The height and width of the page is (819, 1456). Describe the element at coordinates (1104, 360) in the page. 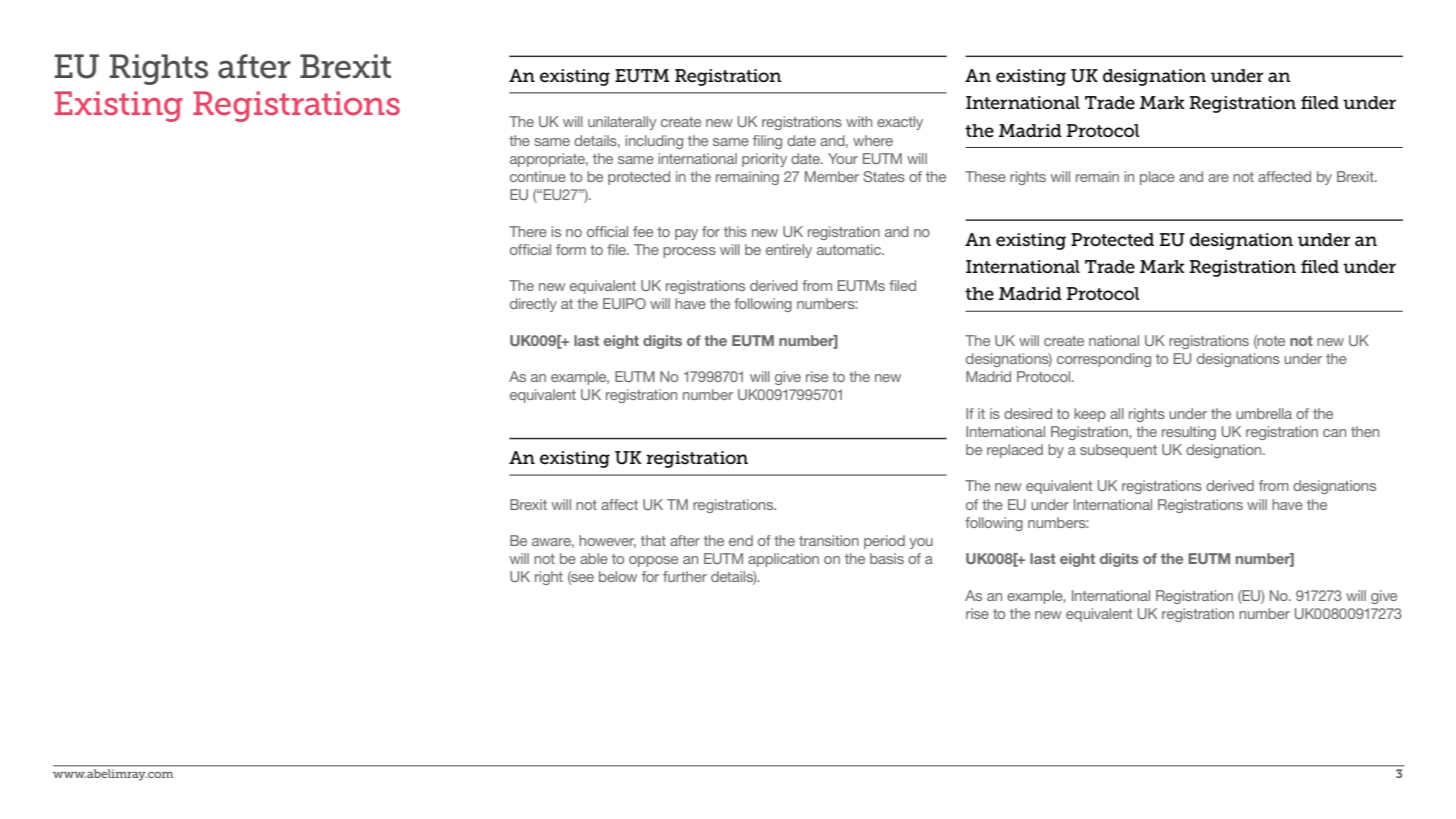

I see `corresponding` at that location.
